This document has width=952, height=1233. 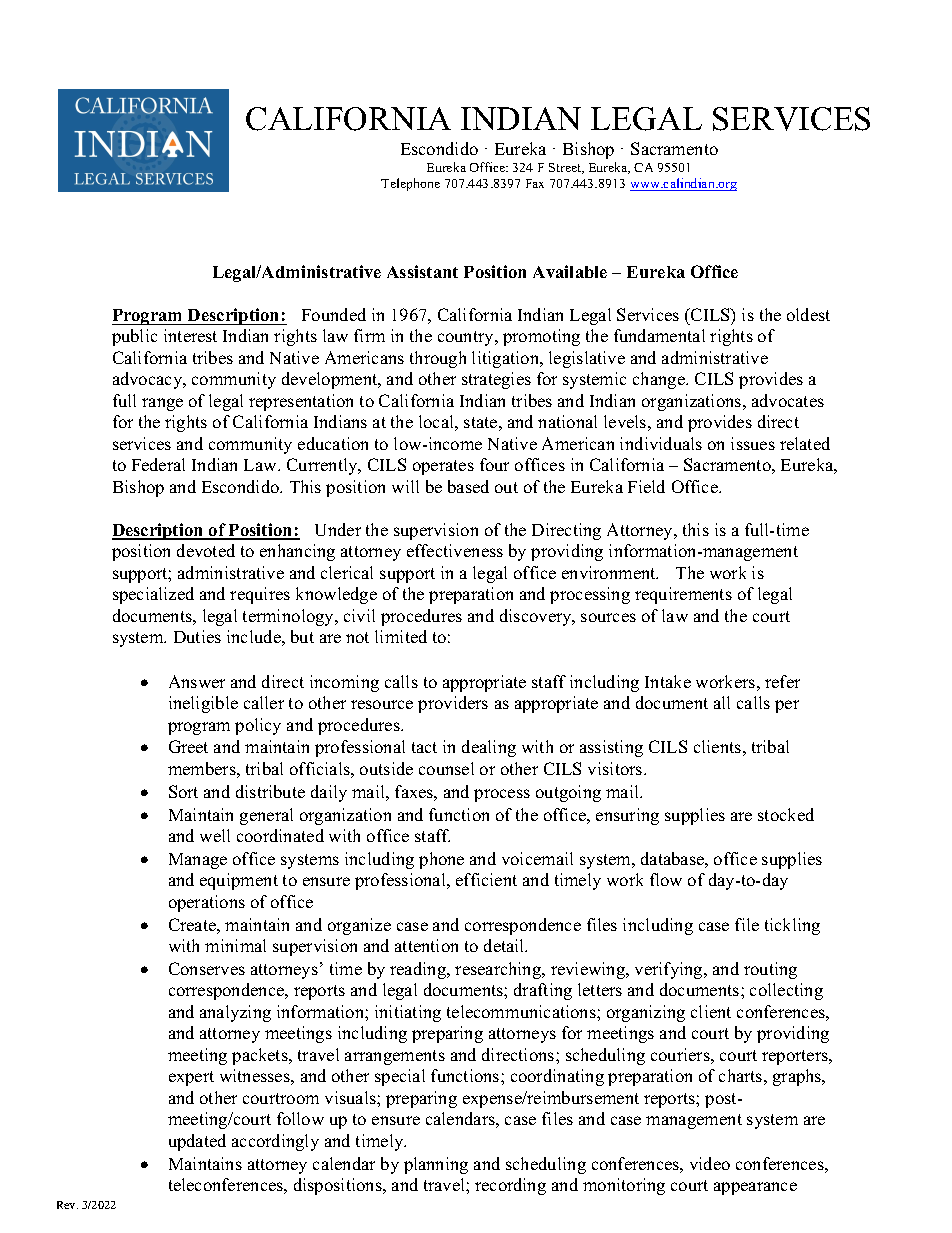 I want to click on planning, so click(x=436, y=1165).
